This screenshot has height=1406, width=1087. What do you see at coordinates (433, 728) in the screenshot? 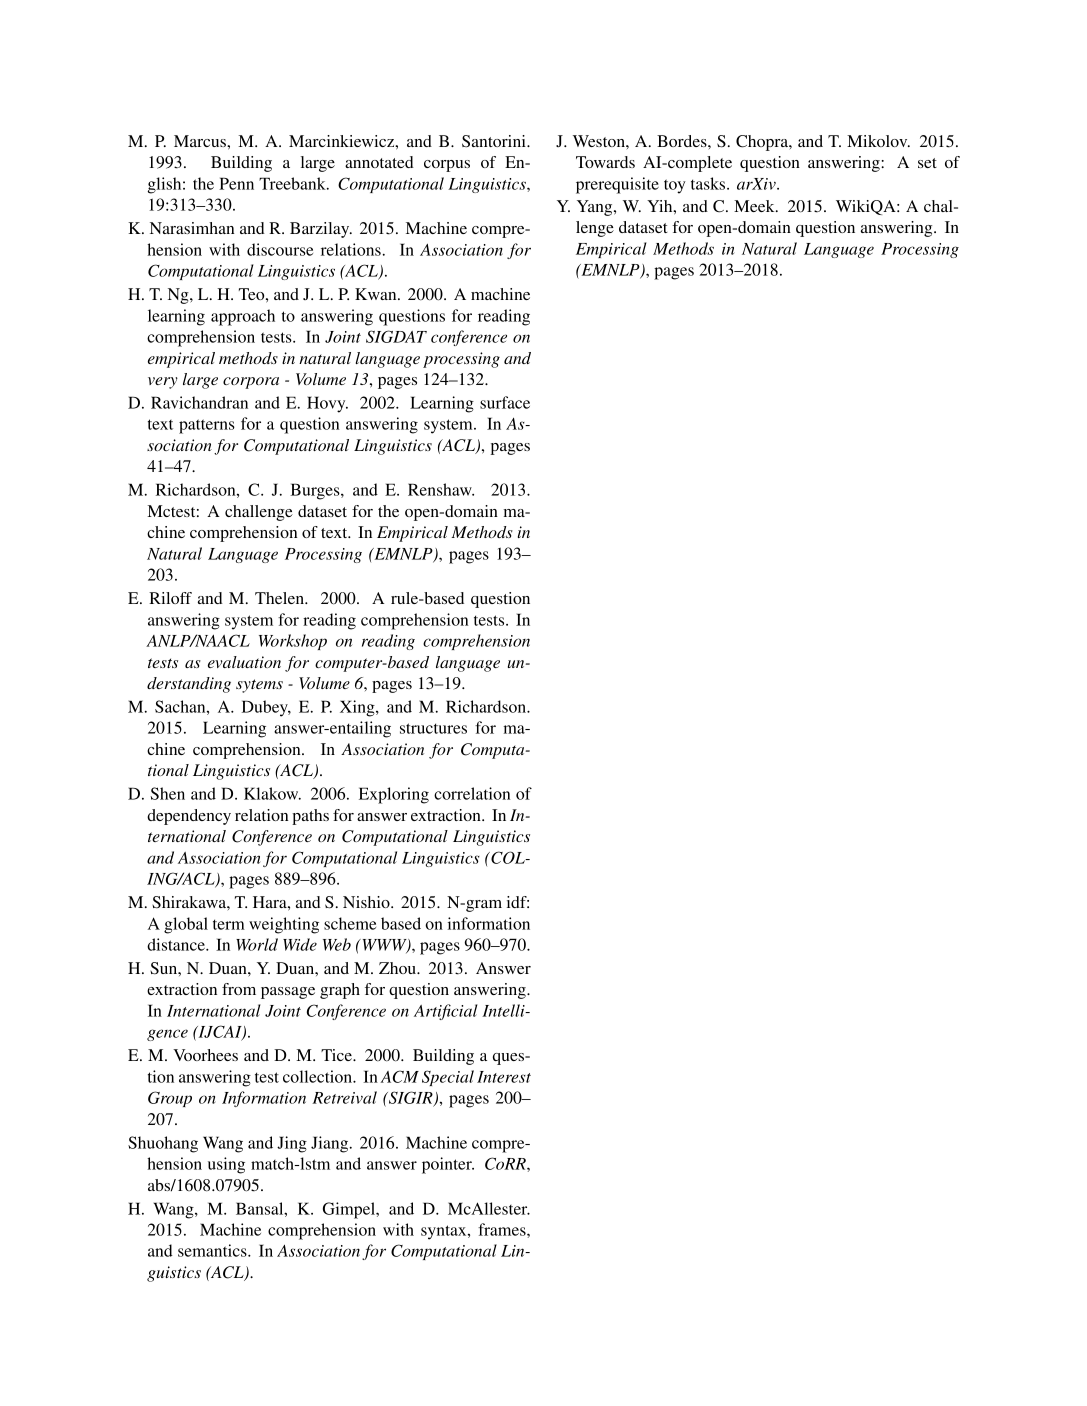
I see `structures` at bounding box center [433, 728].
